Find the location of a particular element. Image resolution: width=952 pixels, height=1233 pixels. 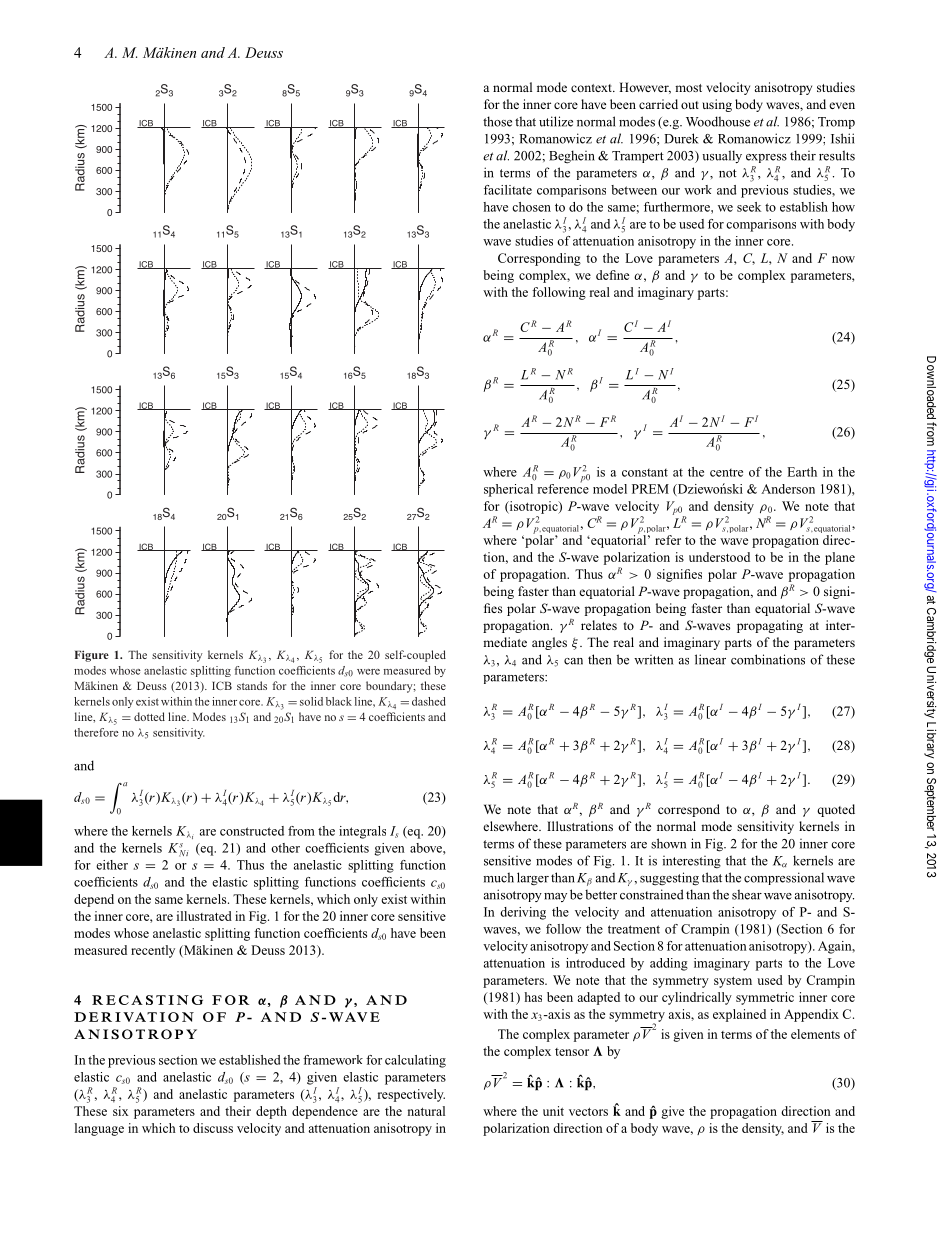

much is located at coordinates (498, 877).
